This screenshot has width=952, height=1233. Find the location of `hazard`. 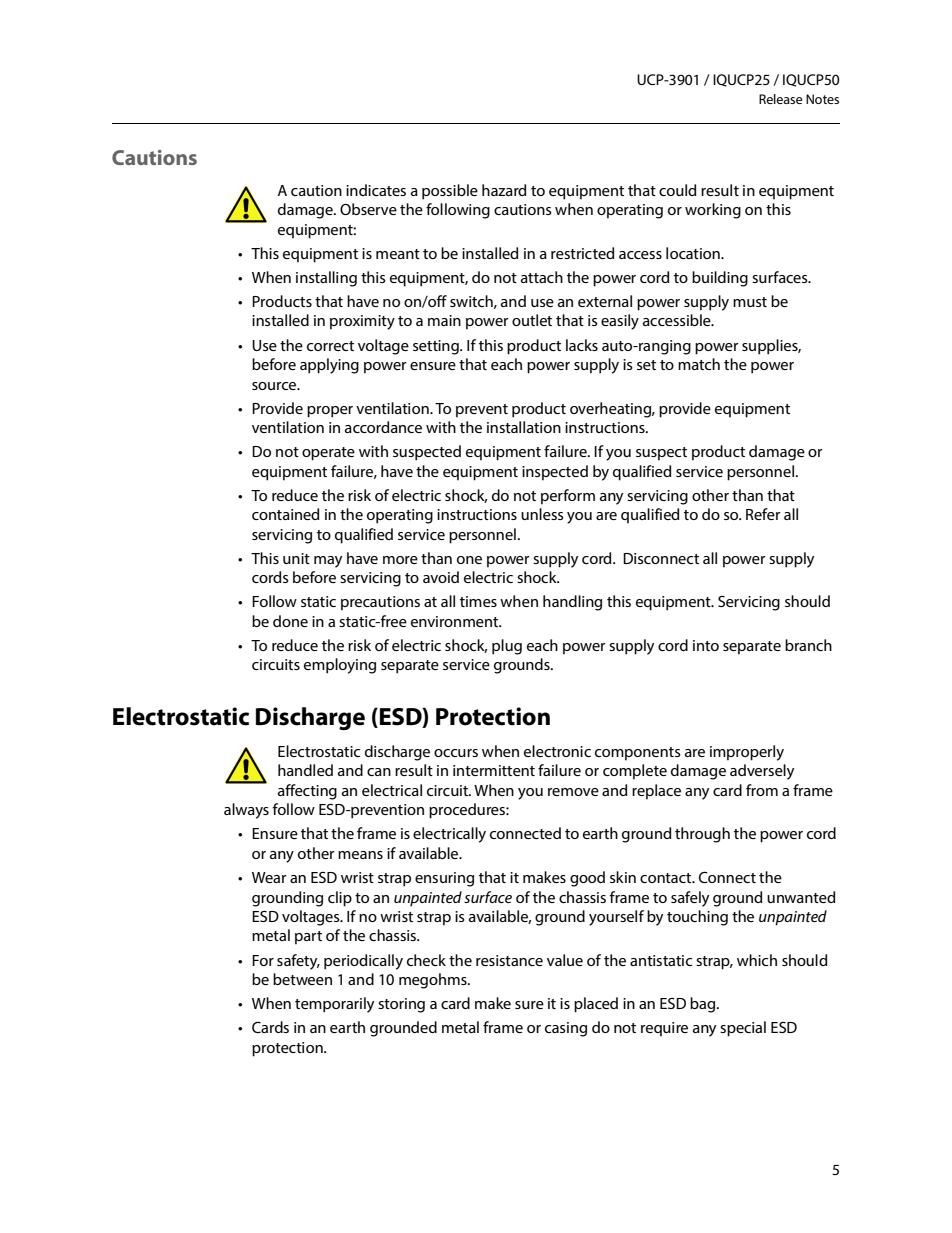

hazard is located at coordinates (504, 190).
